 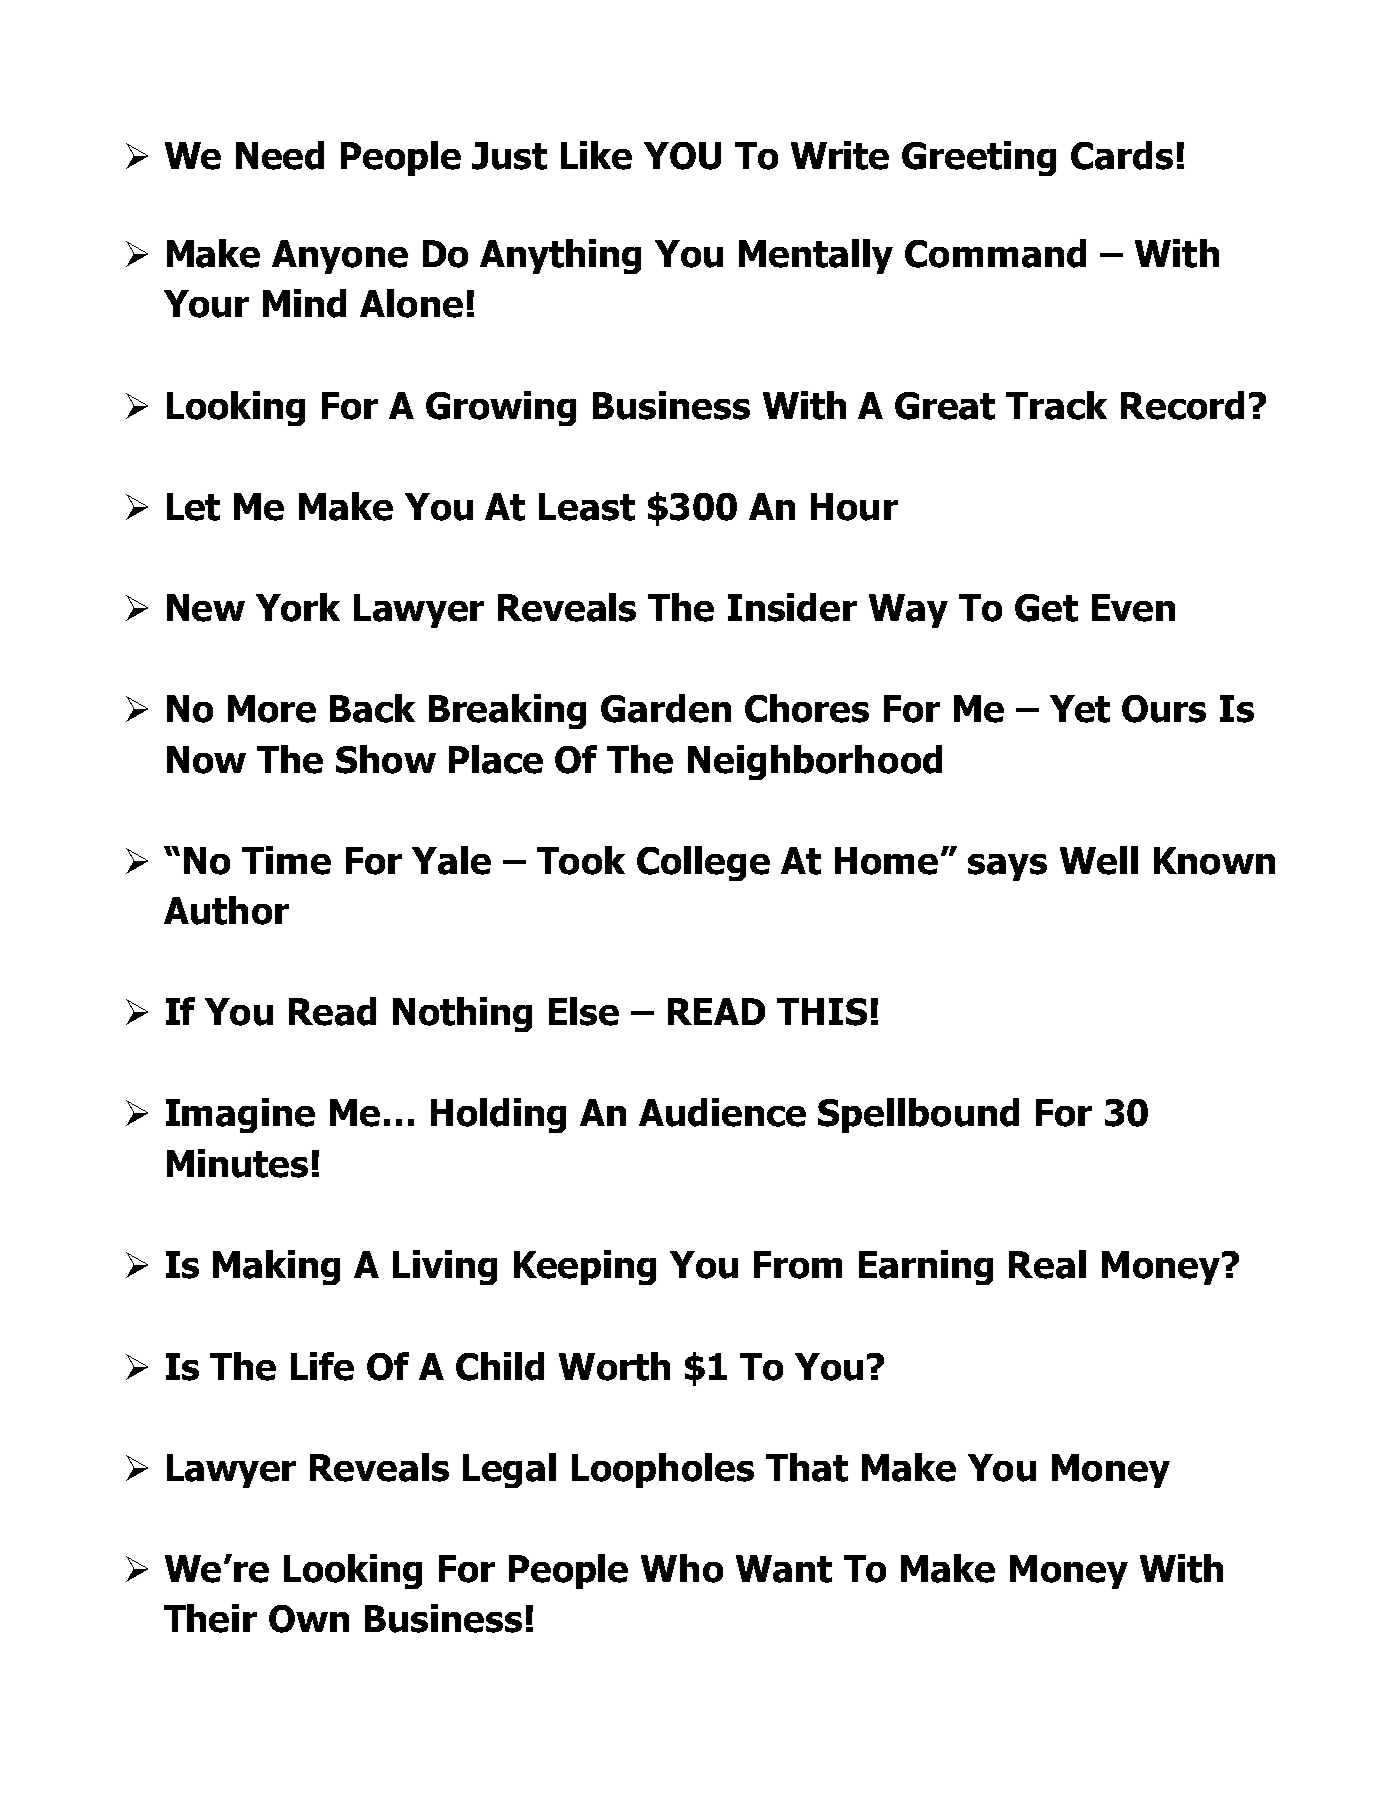 What do you see at coordinates (286, 860) in the image?
I see `Time` at bounding box center [286, 860].
